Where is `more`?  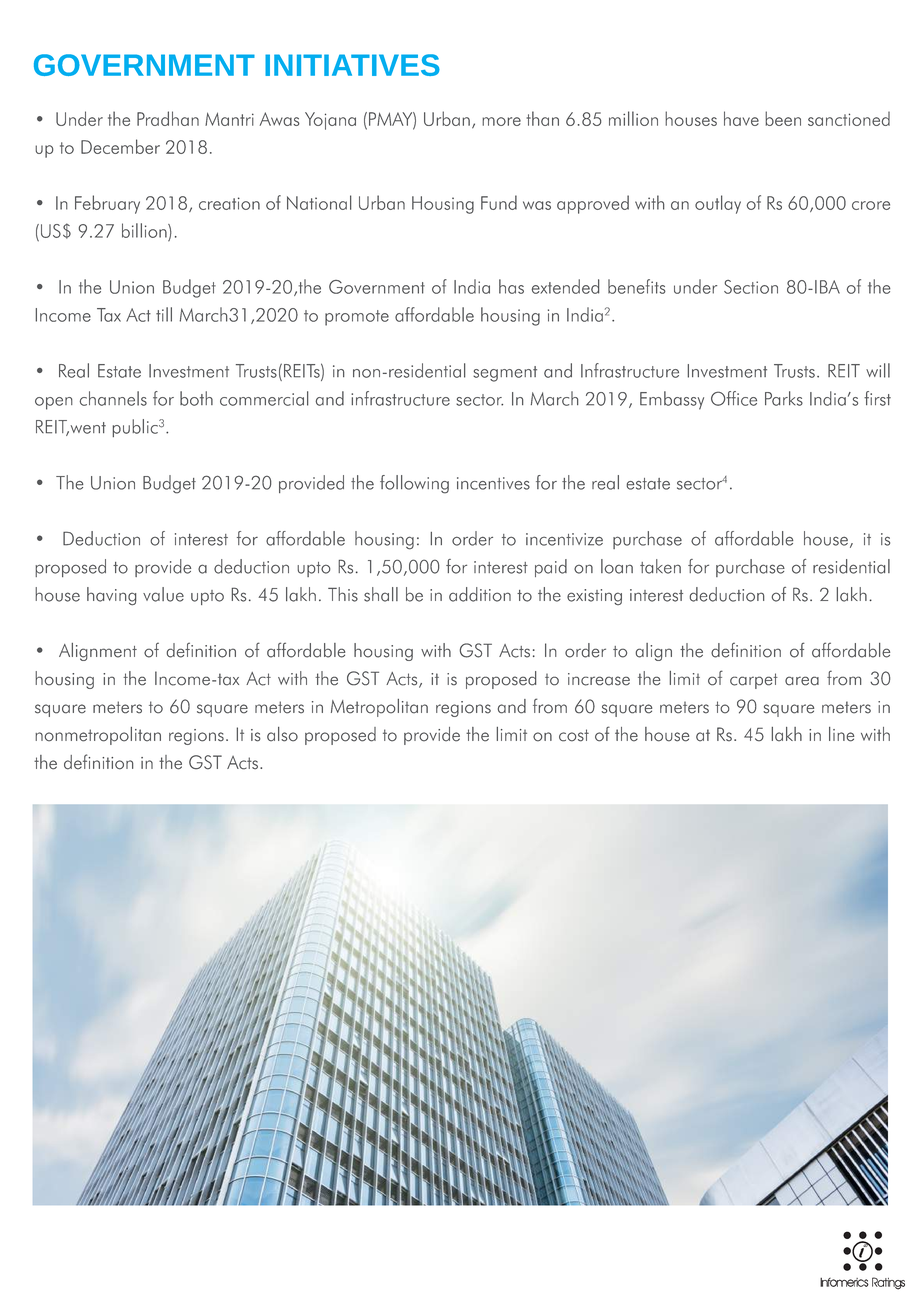
more is located at coordinates (501, 121).
